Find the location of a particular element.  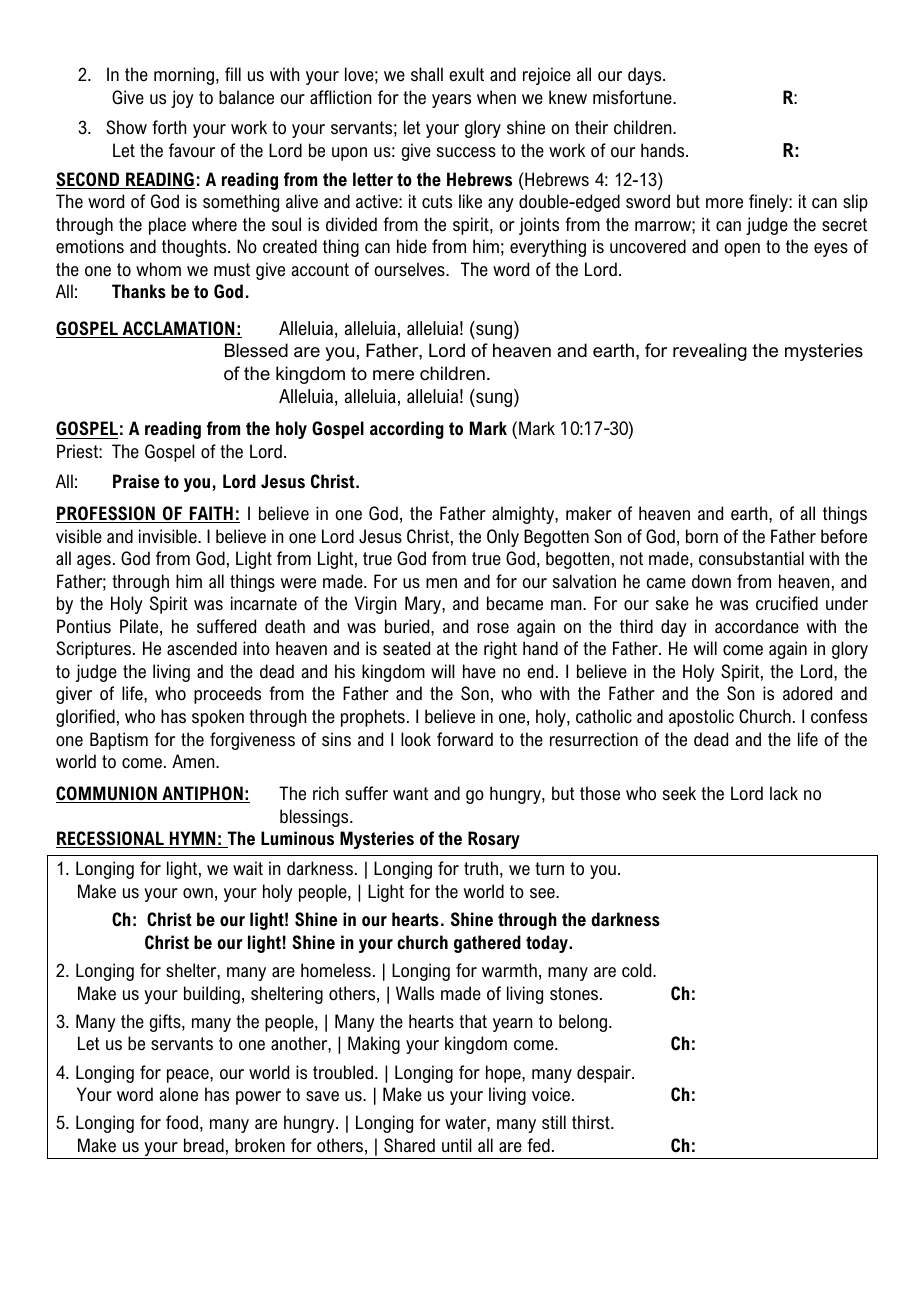

years is located at coordinates (451, 101).
